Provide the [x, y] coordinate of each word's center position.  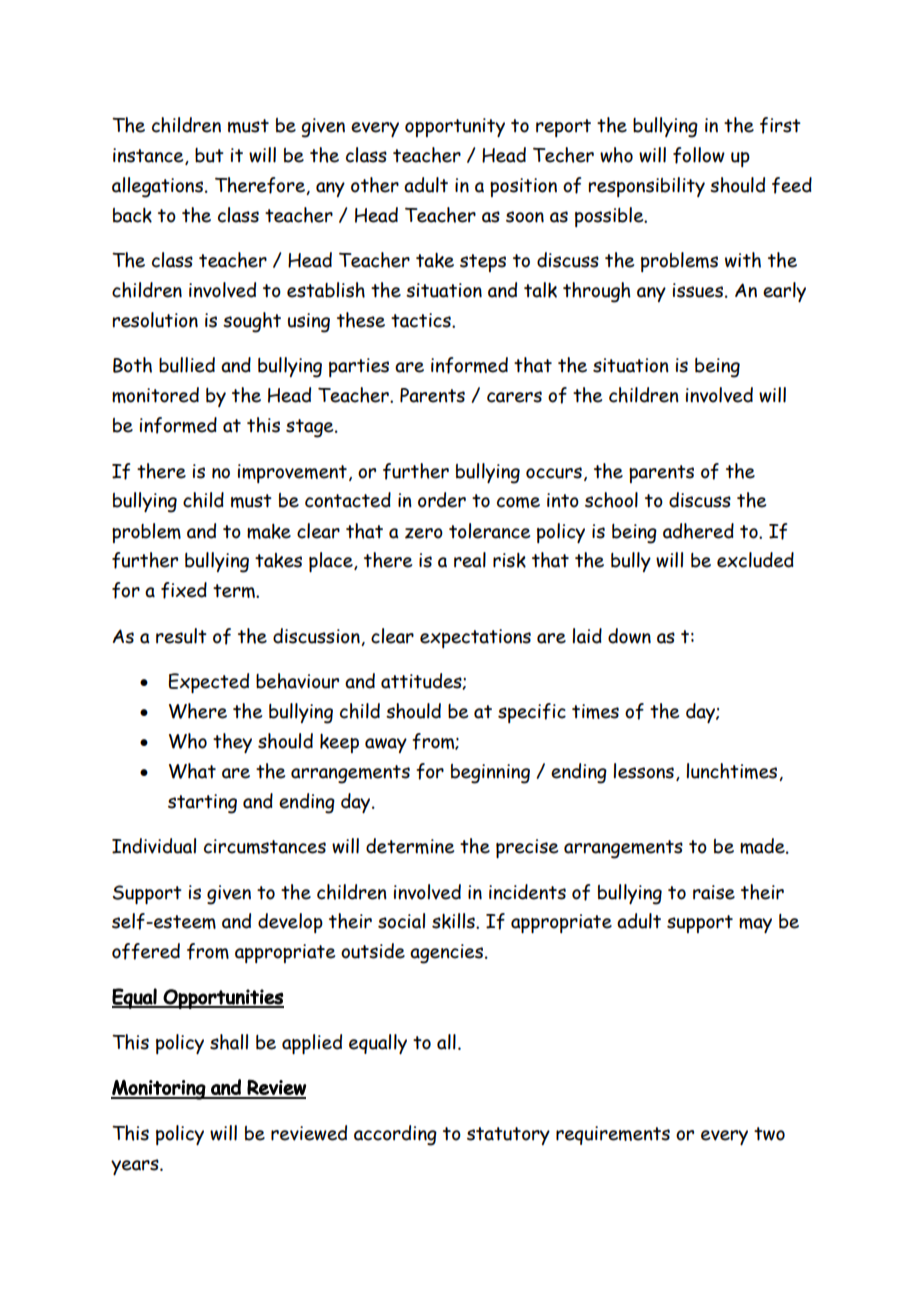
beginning [490, 774]
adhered [698, 531]
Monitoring [159, 1090]
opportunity [455, 127]
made [763, 846]
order [442, 500]
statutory [508, 1136]
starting [202, 804]
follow [699, 155]
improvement [292, 473]
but [209, 155]
